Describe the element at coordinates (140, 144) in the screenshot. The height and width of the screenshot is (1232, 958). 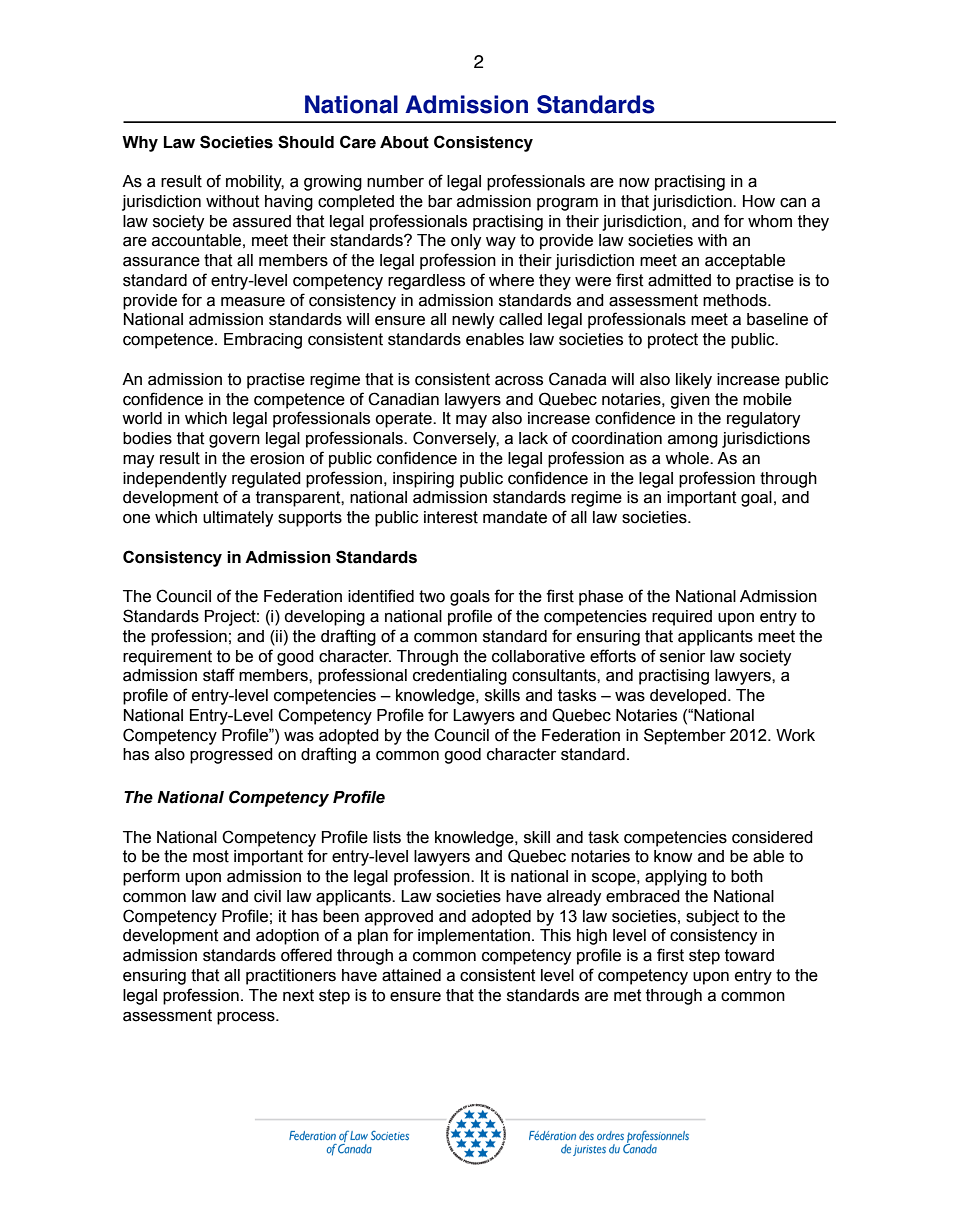
I see `Why` at that location.
